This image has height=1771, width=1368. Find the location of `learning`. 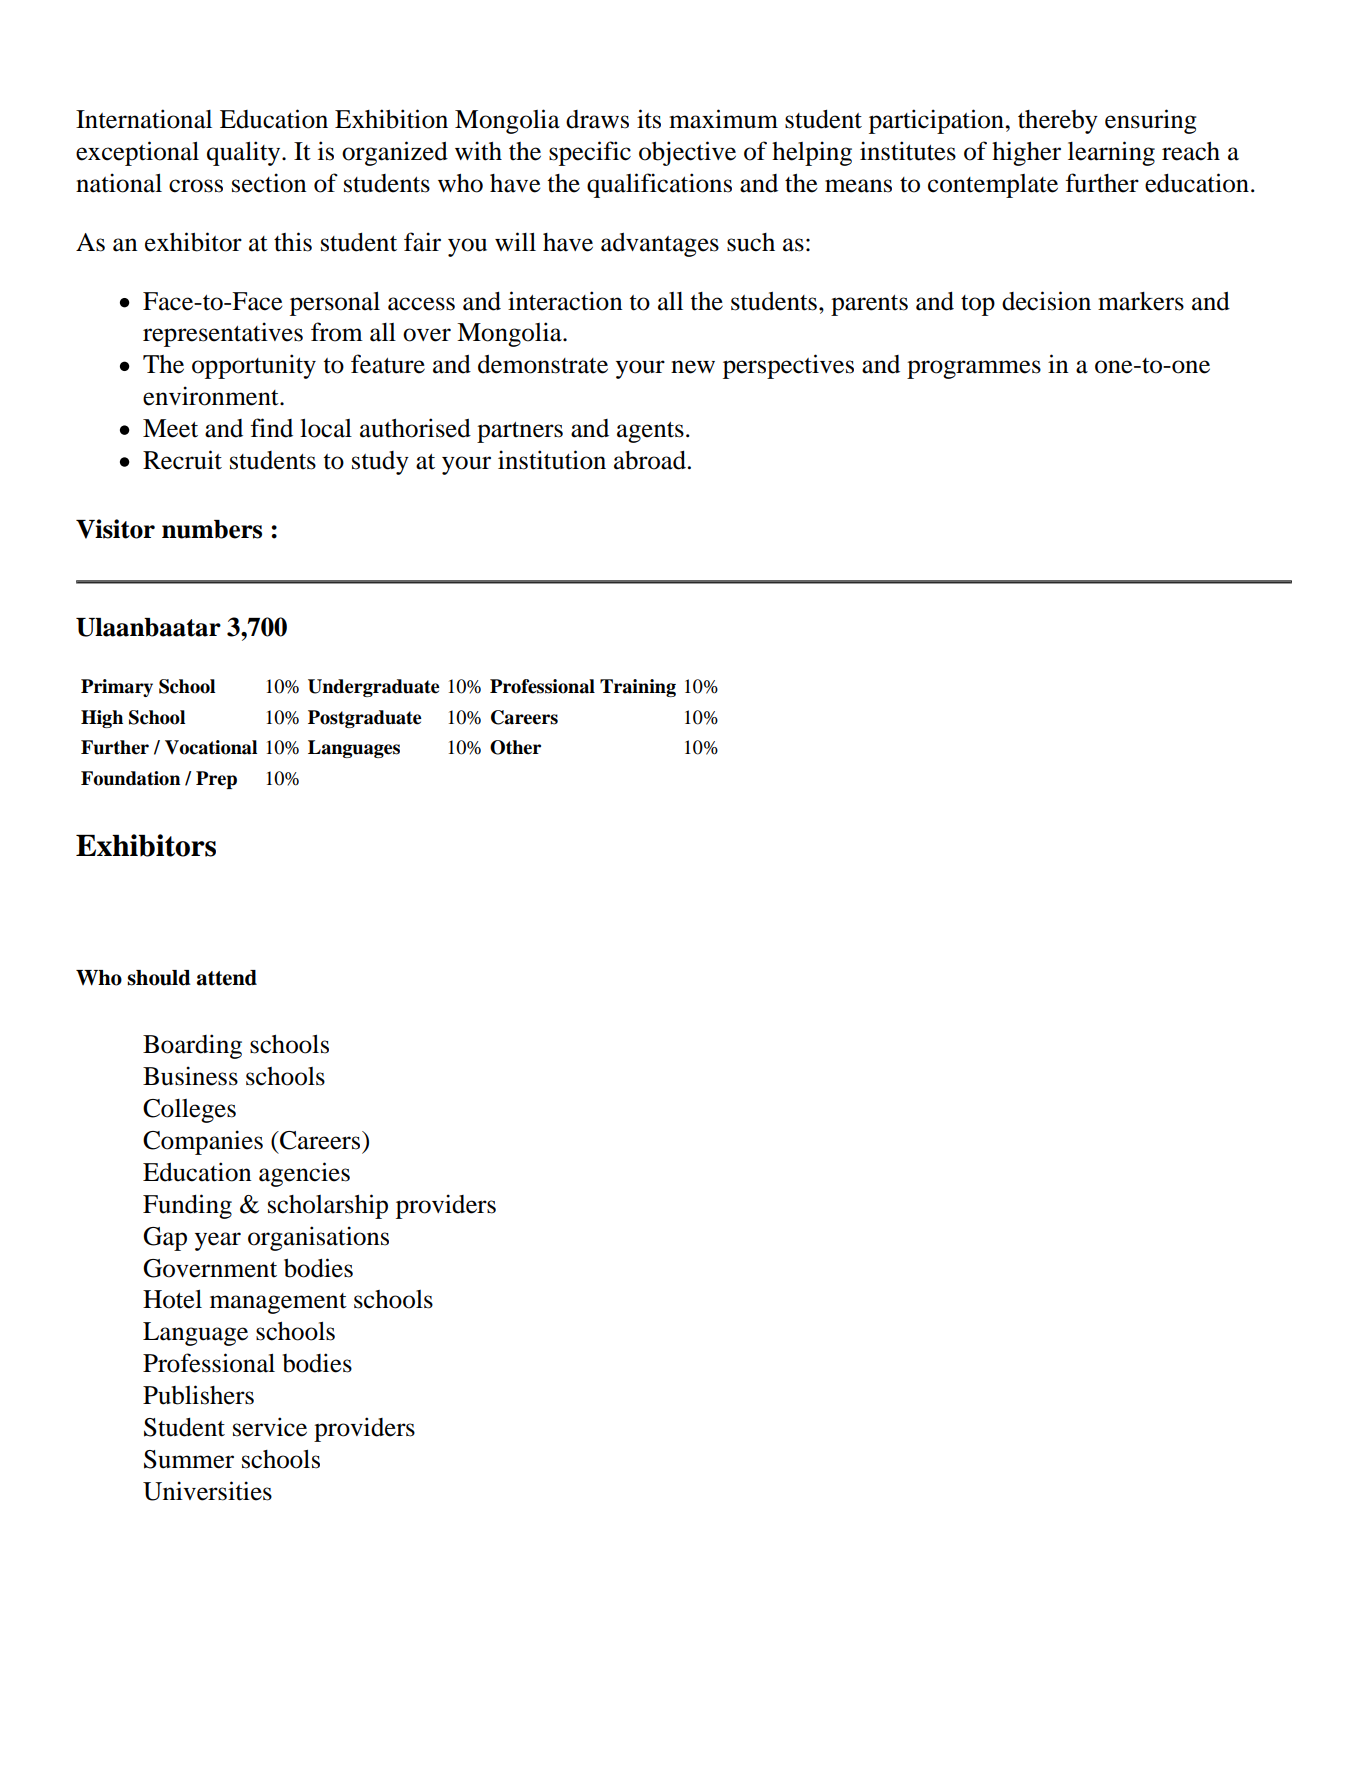

learning is located at coordinates (1111, 153).
